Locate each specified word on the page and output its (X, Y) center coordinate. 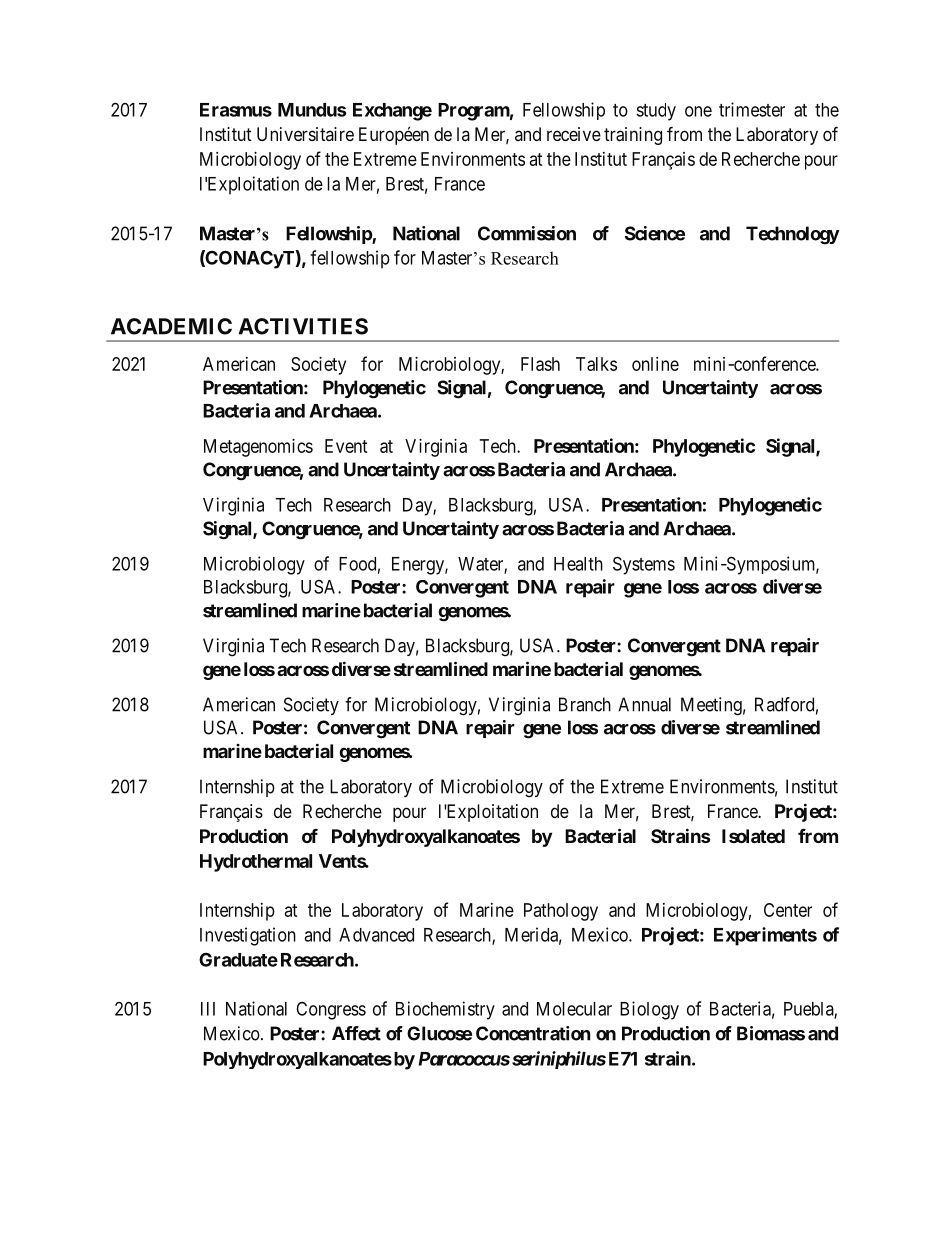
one (698, 111)
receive (574, 134)
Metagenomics (258, 448)
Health (578, 564)
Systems (644, 565)
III (208, 1009)
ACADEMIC (171, 326)
